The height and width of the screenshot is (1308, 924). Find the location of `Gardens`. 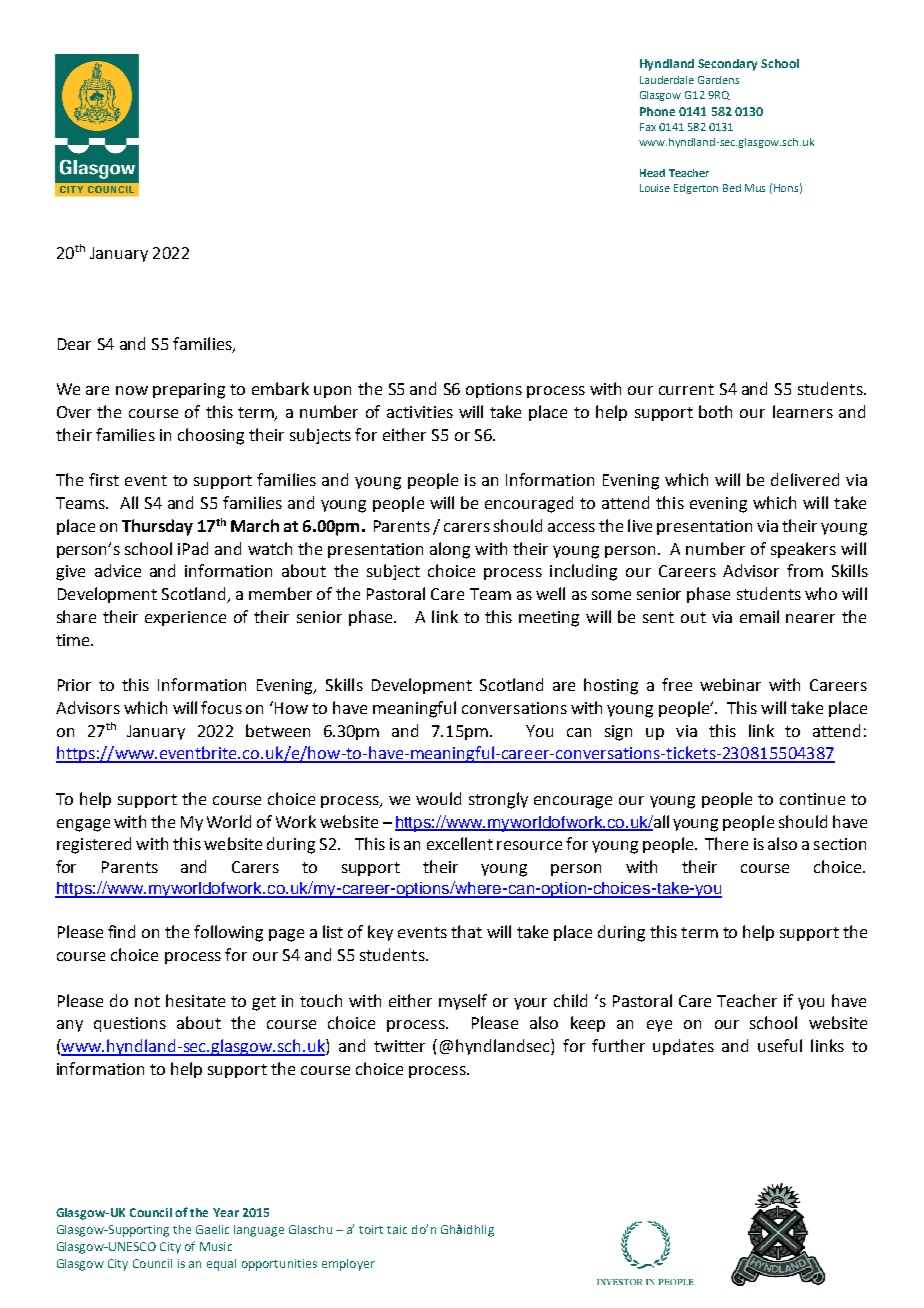

Gardens is located at coordinates (718, 80).
